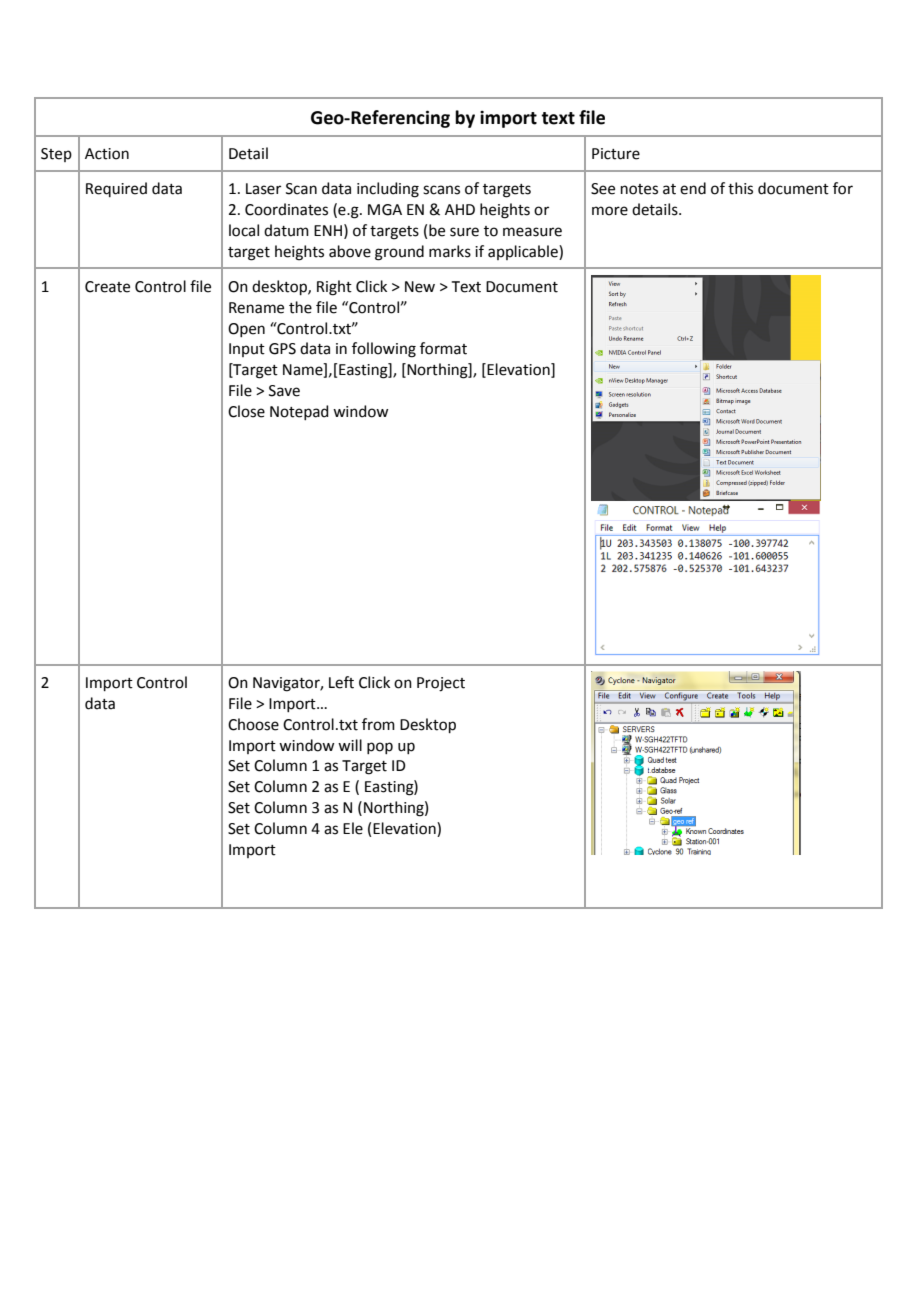 This page has width=924, height=1308. I want to click on format, so click(443, 348).
